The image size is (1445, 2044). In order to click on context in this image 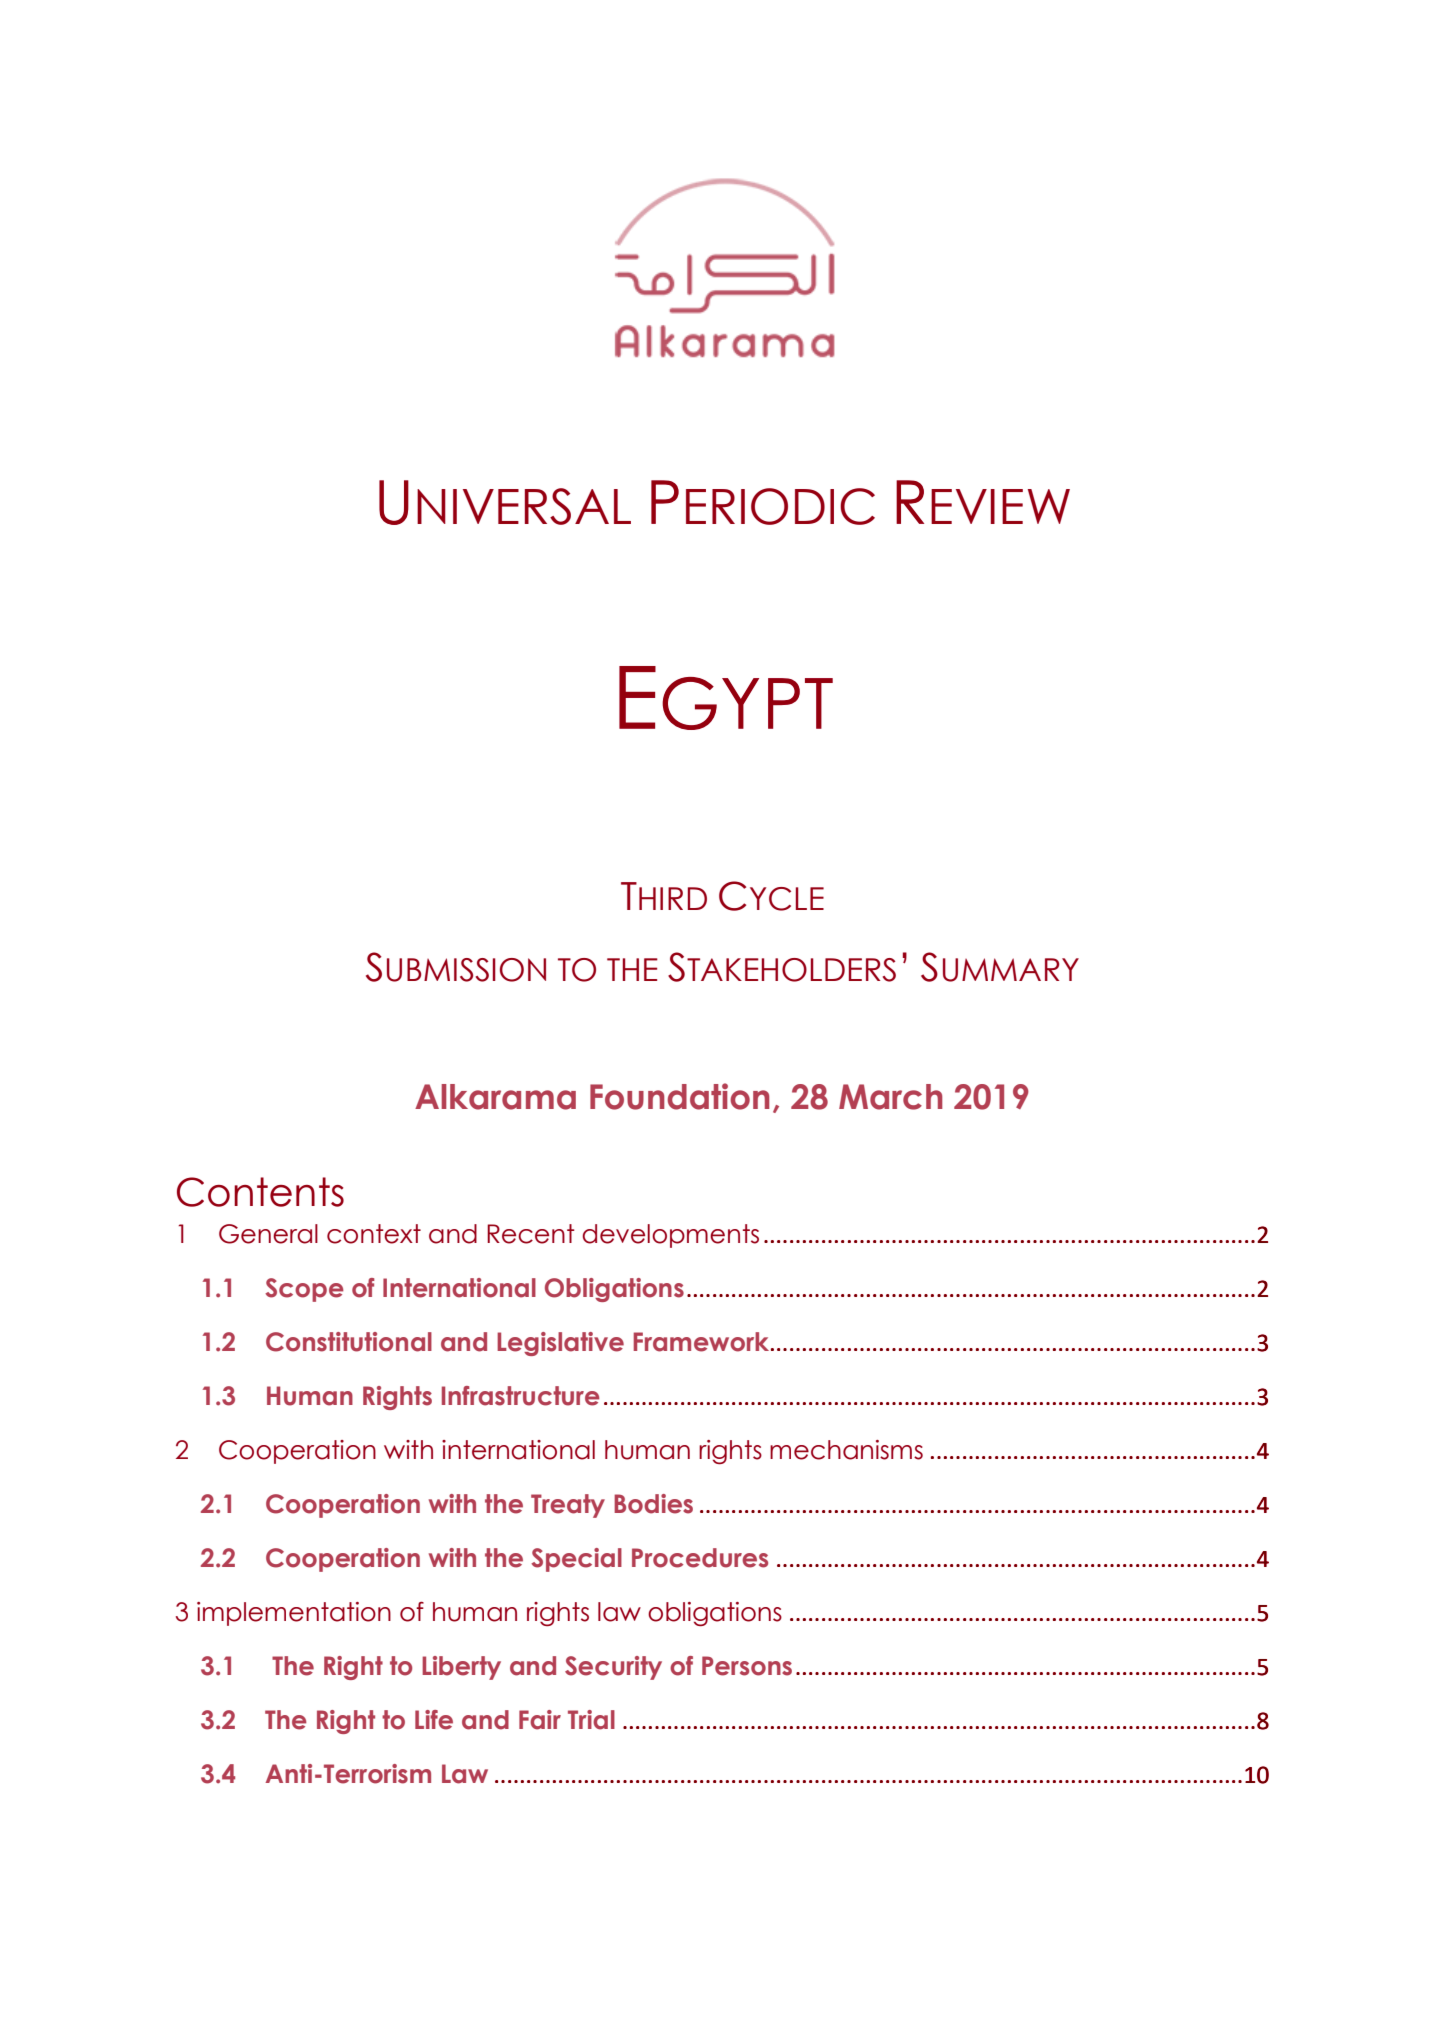, I will do `click(374, 1234)`.
